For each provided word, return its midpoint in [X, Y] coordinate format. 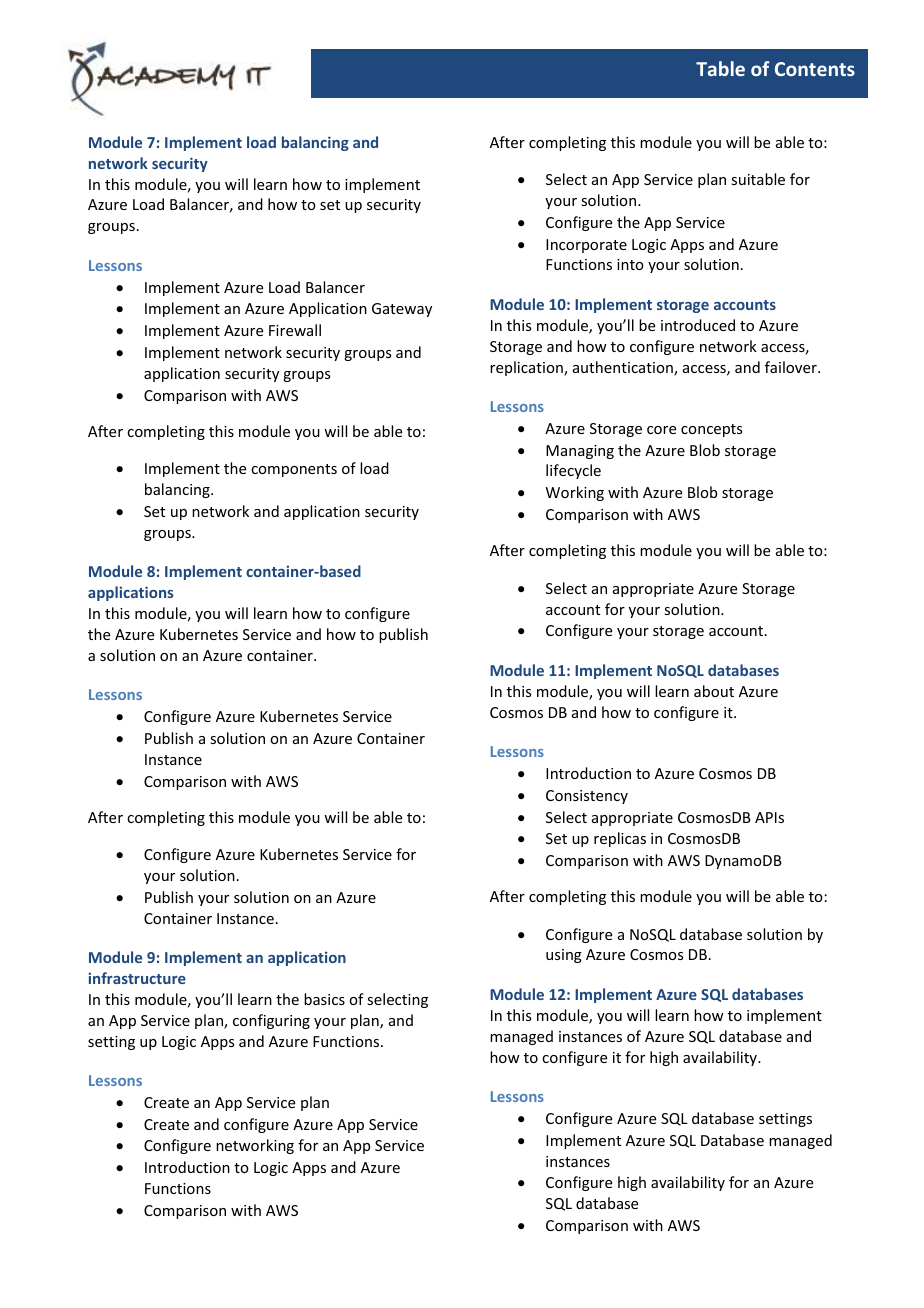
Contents [815, 69]
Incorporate [586, 246]
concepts [711, 430]
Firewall [295, 330]
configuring [271, 1021]
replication [527, 368]
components [294, 470]
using [564, 956]
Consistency [587, 797]
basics [324, 999]
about [714, 691]
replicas [620, 839]
